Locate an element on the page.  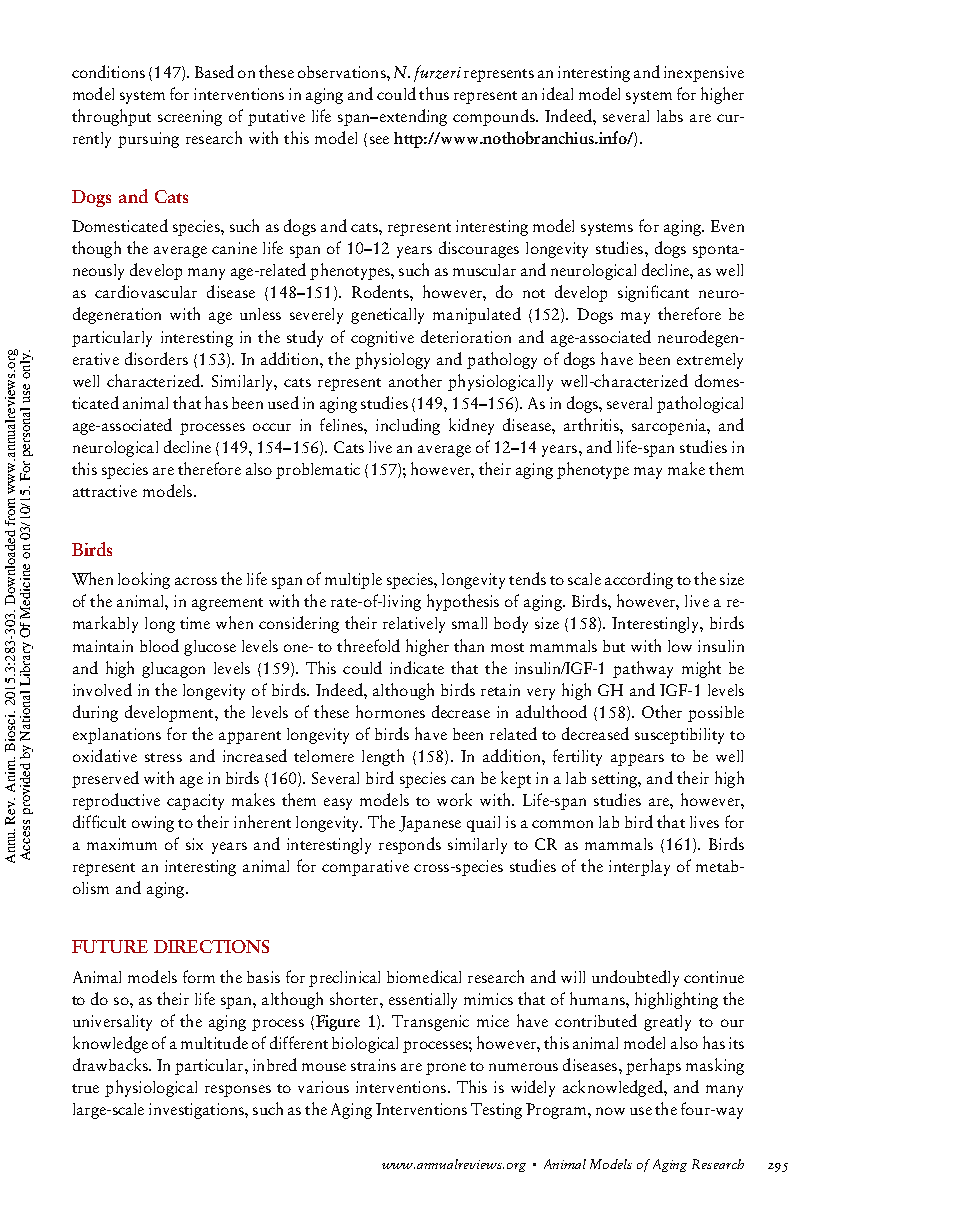
physiology is located at coordinates (392, 360).
